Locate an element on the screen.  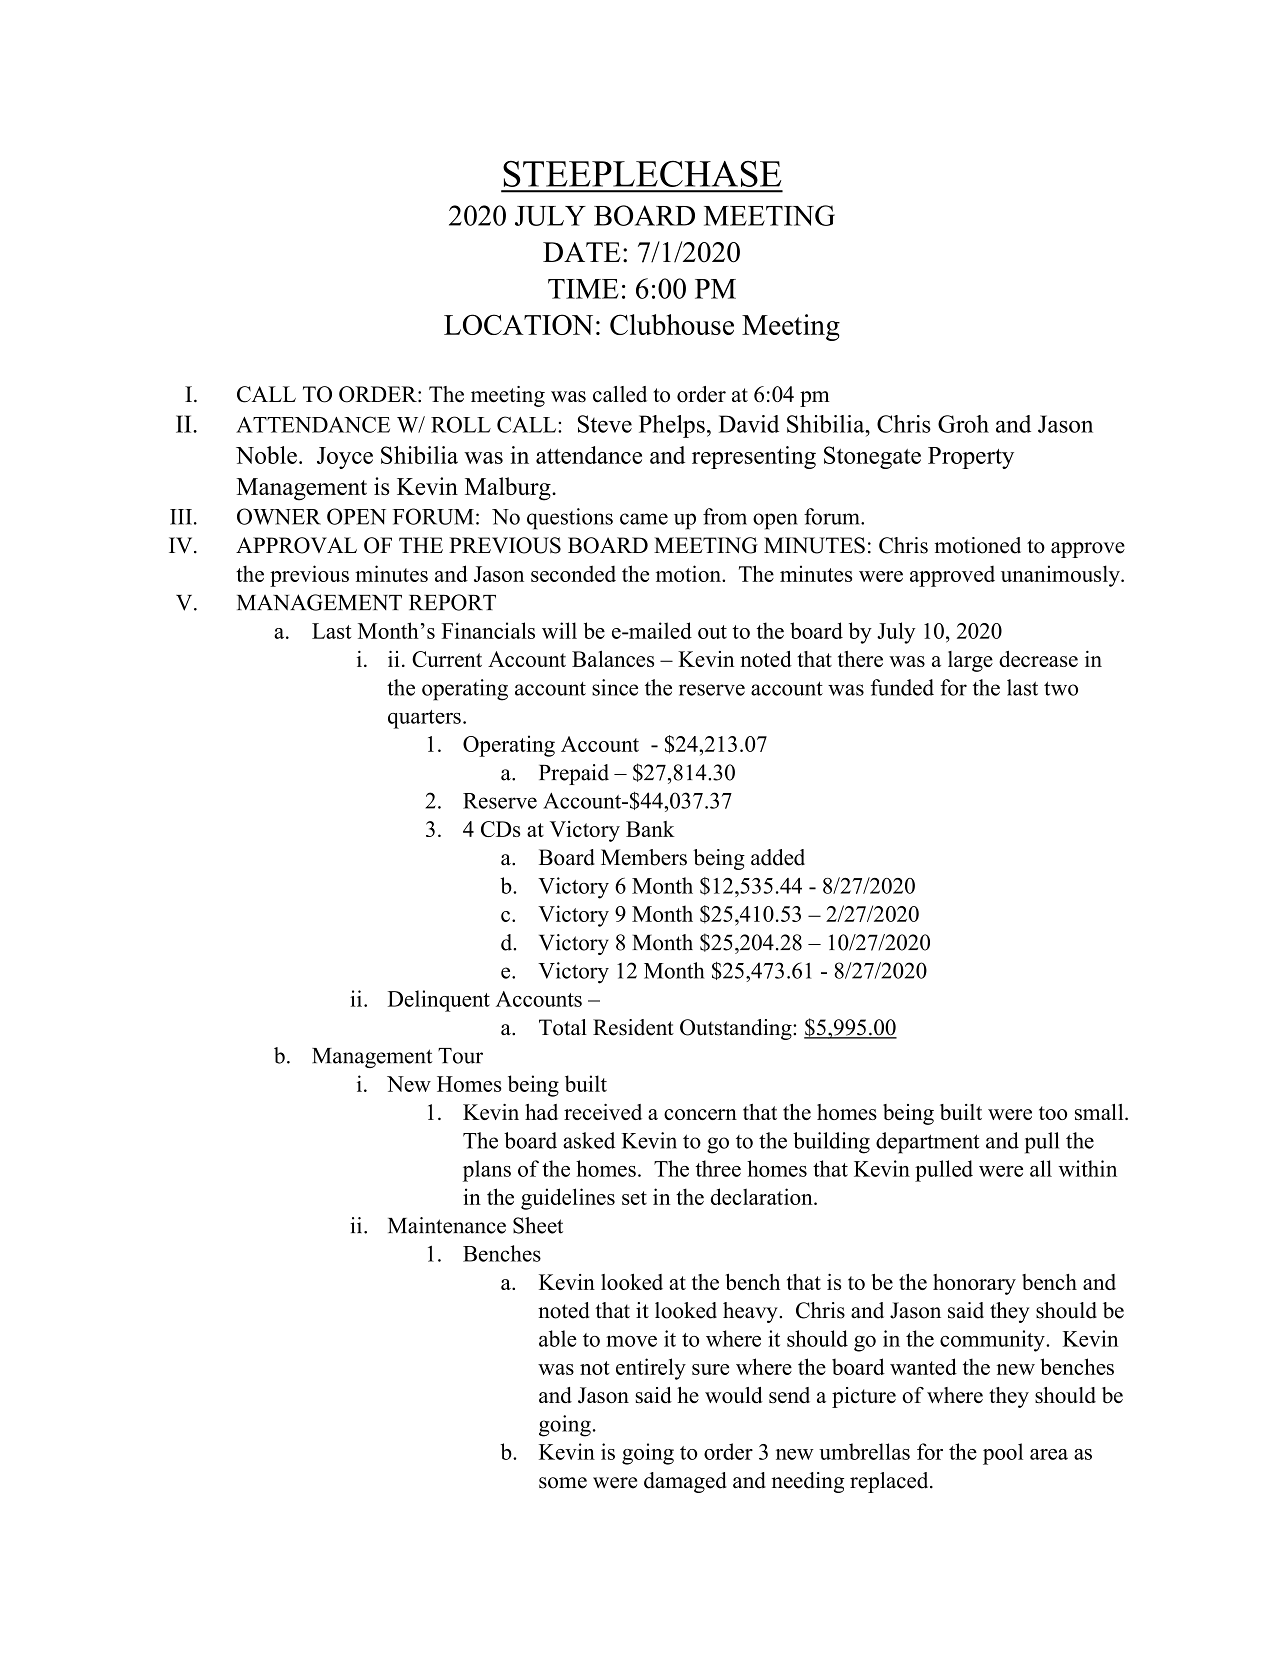
STEEPLECHASE is located at coordinates (642, 174).
